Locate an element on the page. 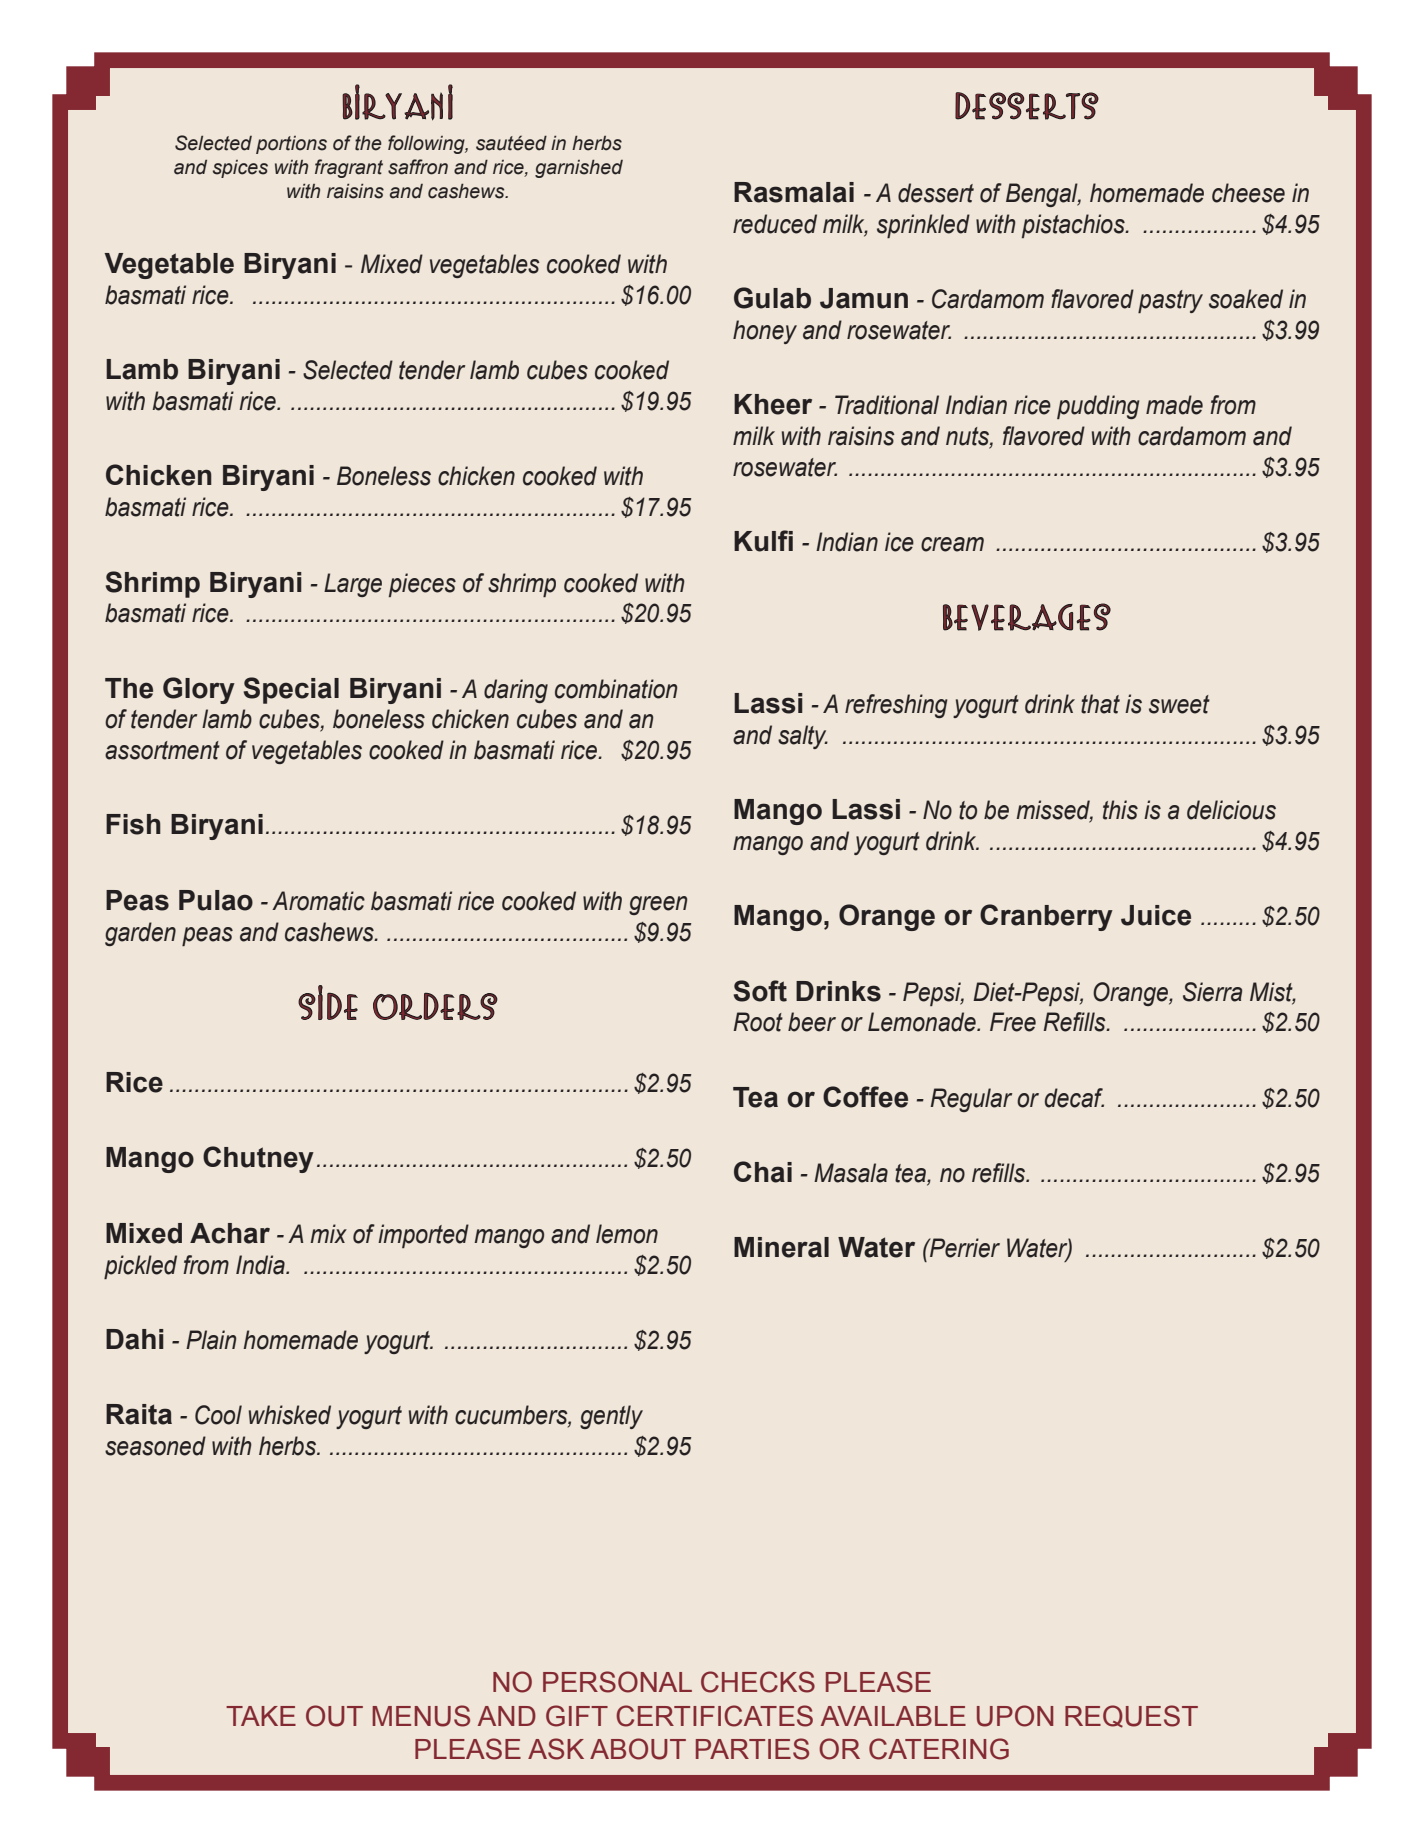  reduced is located at coordinates (775, 224).
